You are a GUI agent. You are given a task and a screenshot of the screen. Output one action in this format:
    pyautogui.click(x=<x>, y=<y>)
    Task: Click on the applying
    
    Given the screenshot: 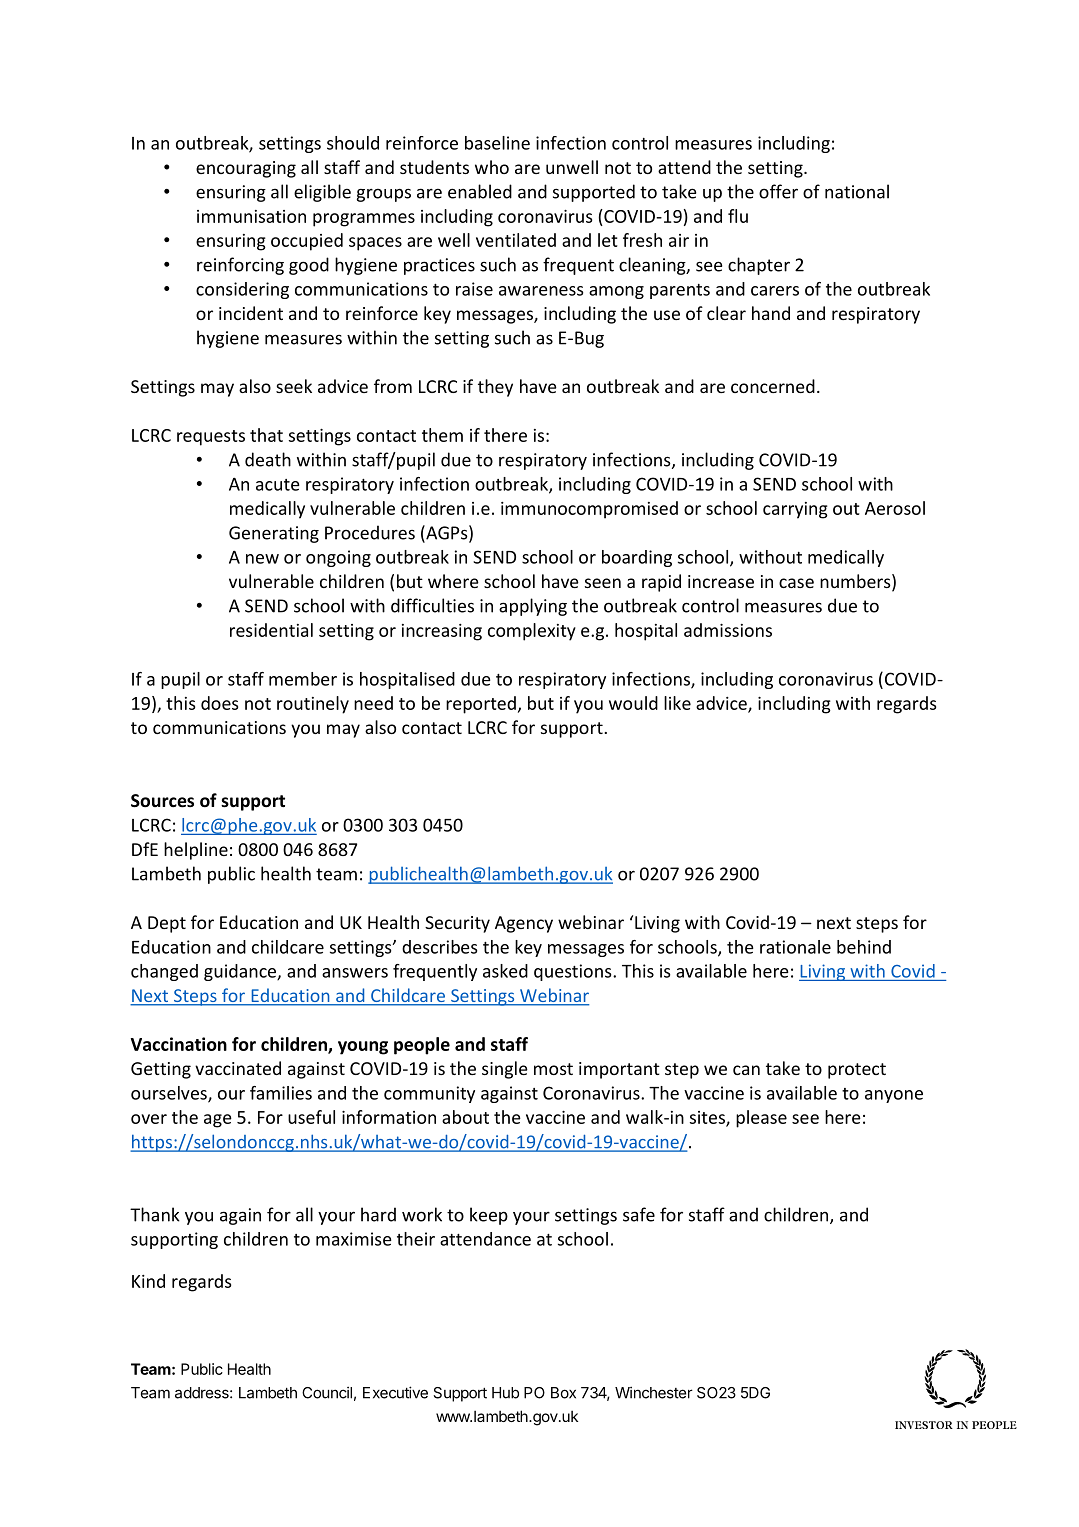 What is the action you would take?
    pyautogui.click(x=533, y=607)
